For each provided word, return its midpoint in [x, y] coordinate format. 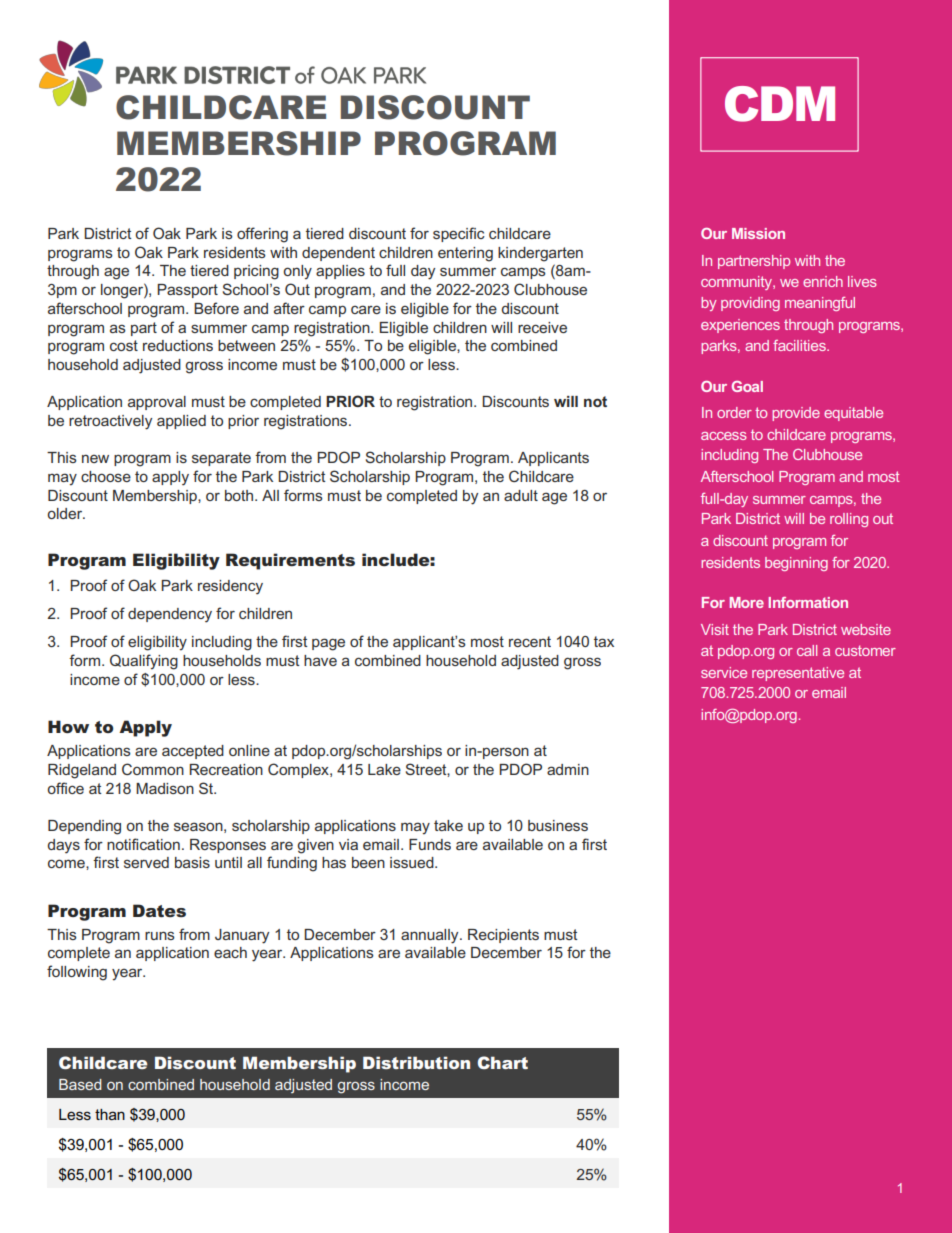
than [110, 1114]
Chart [502, 1062]
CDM [780, 104]
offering [262, 235]
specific [459, 234]
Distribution [416, 1062]
